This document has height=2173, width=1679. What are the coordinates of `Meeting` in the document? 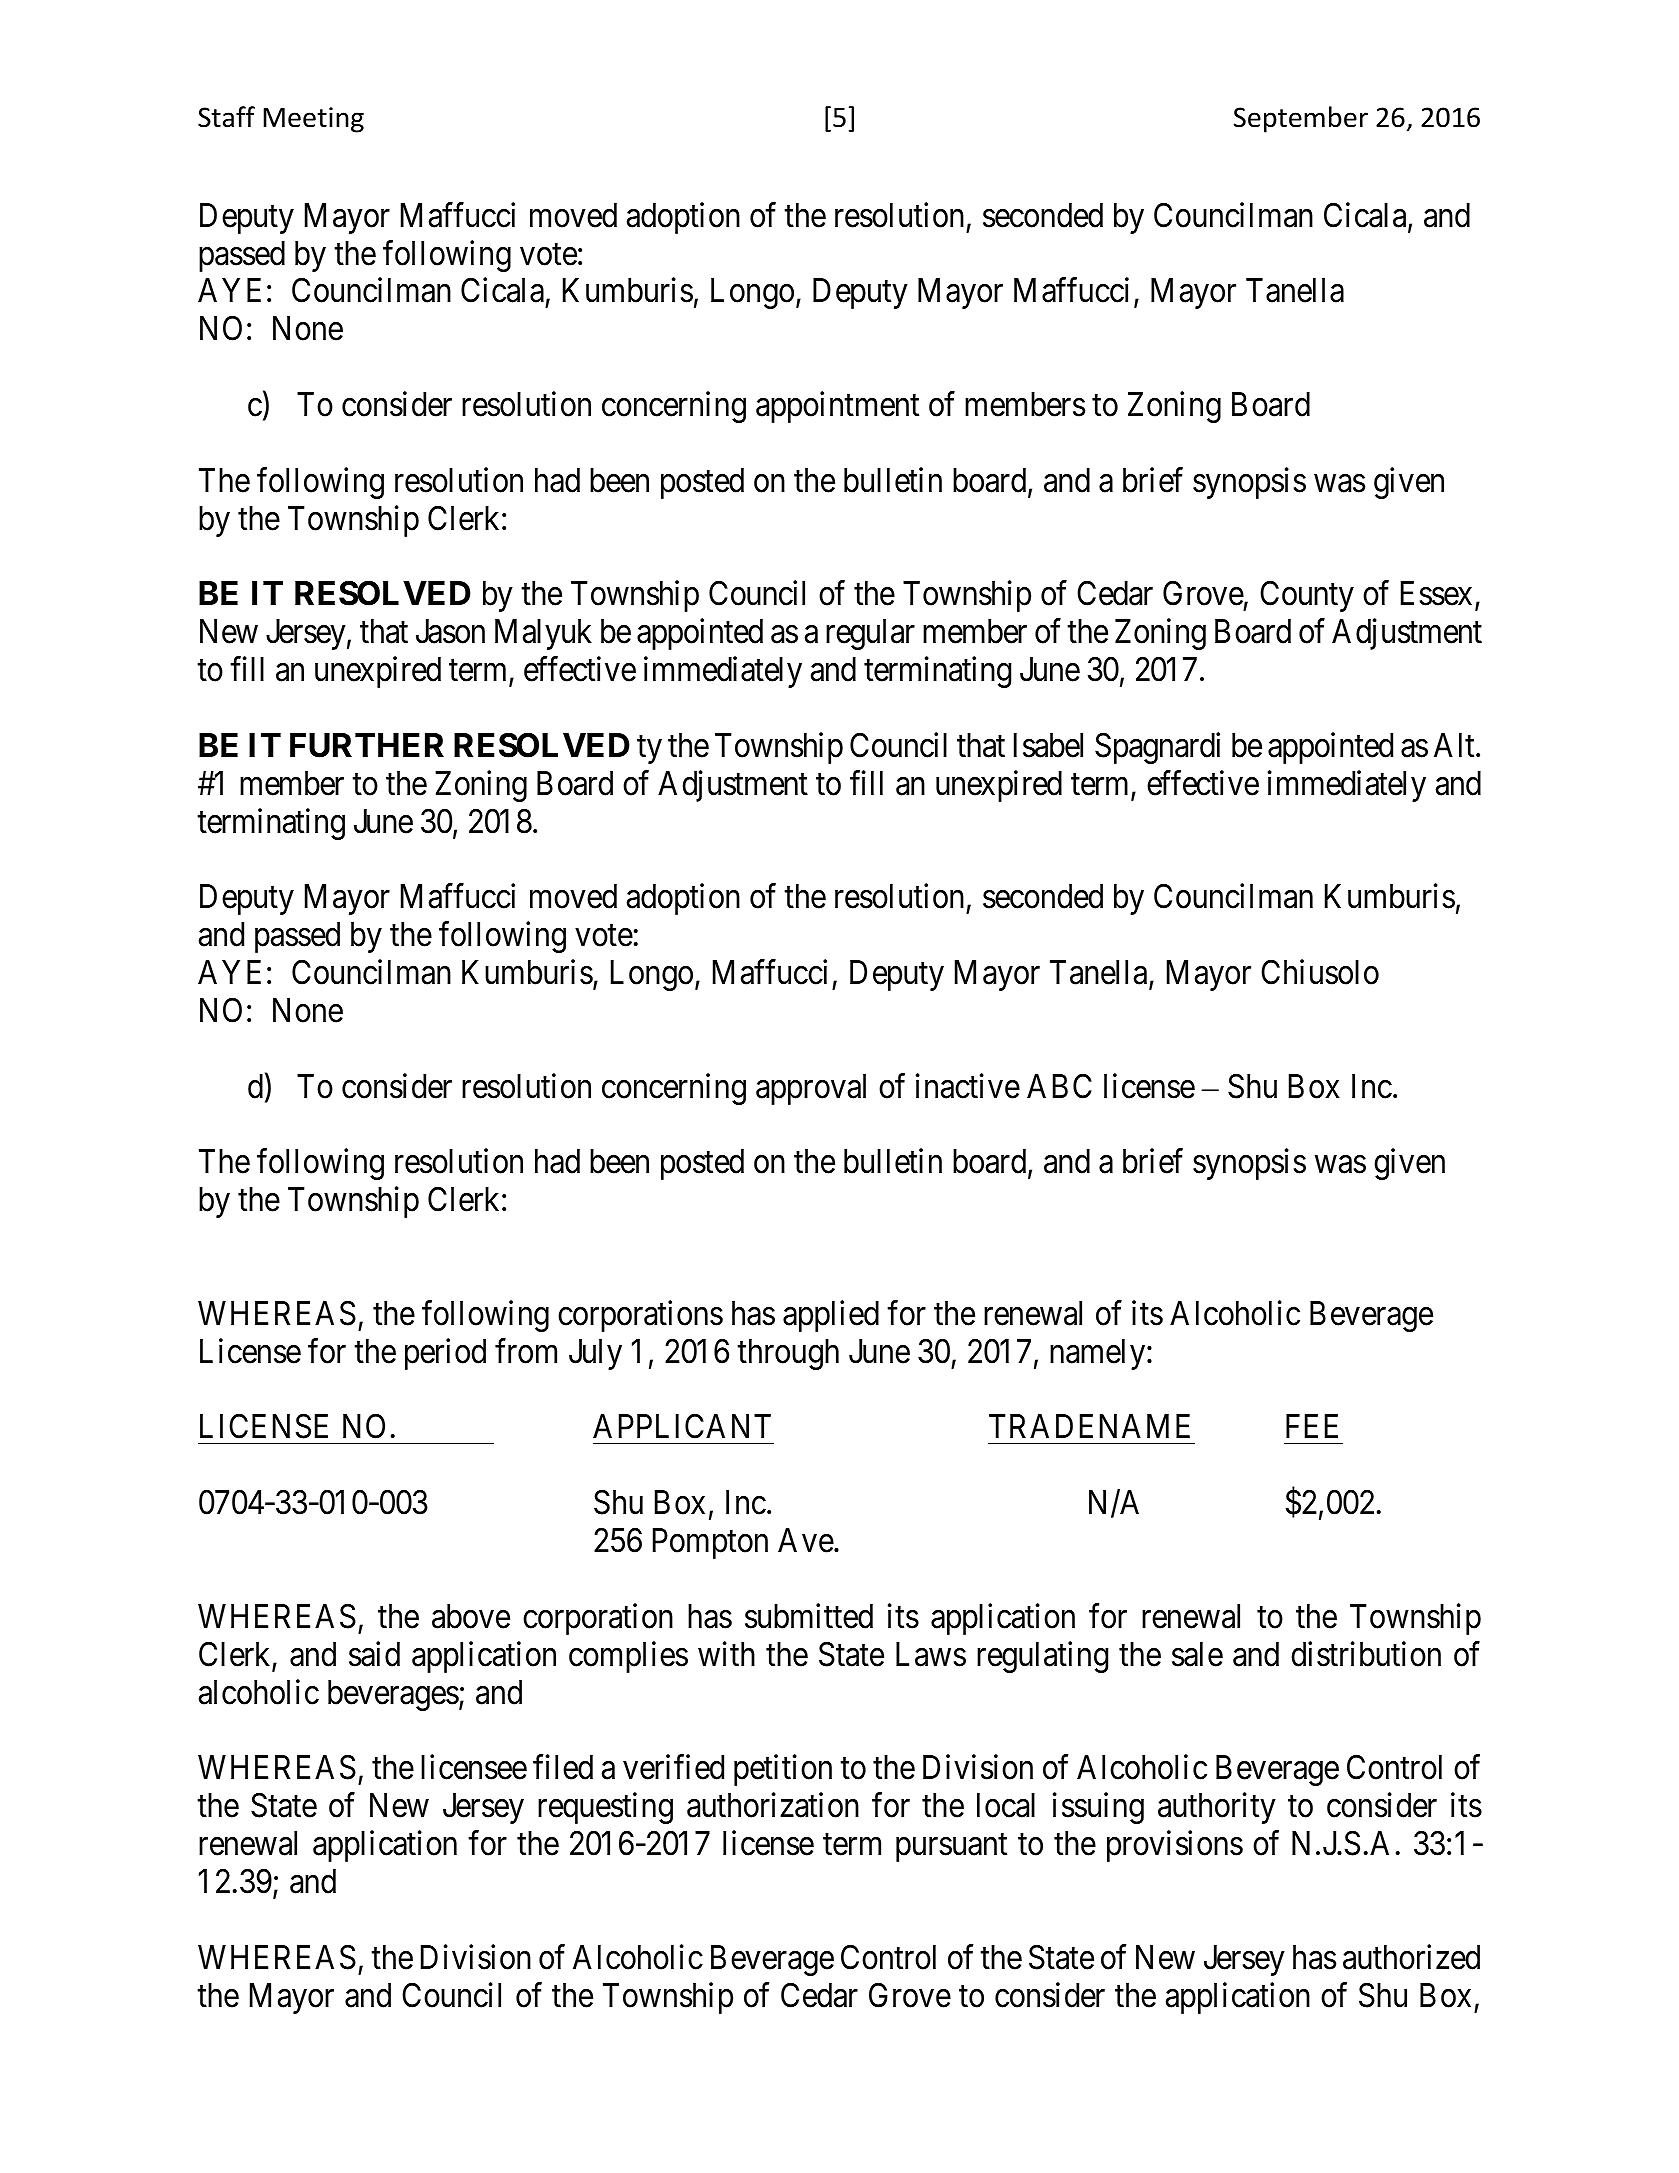 It's located at (313, 120).
